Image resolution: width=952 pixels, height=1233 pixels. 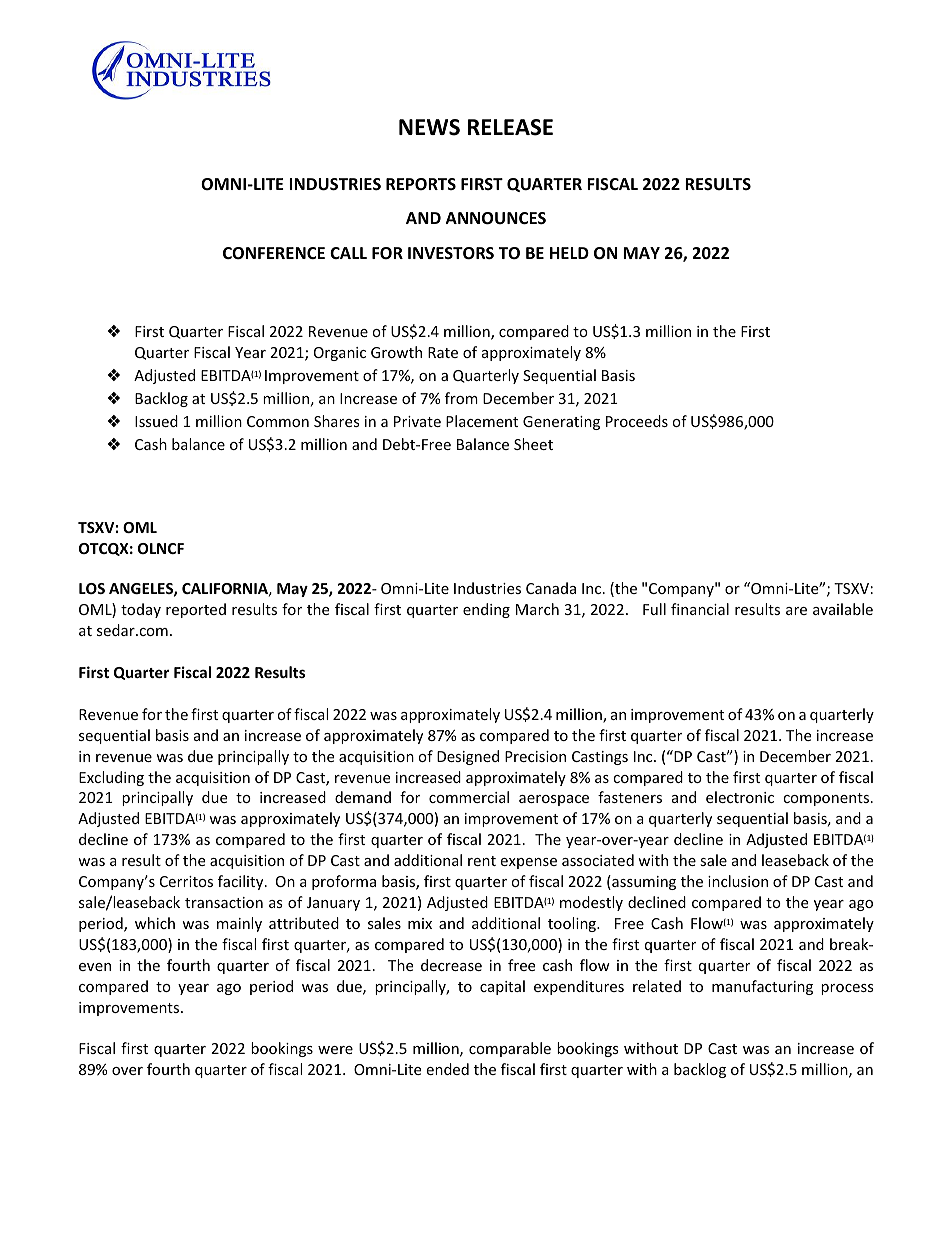 What do you see at coordinates (156, 421) in the page?
I see `Issued` at bounding box center [156, 421].
